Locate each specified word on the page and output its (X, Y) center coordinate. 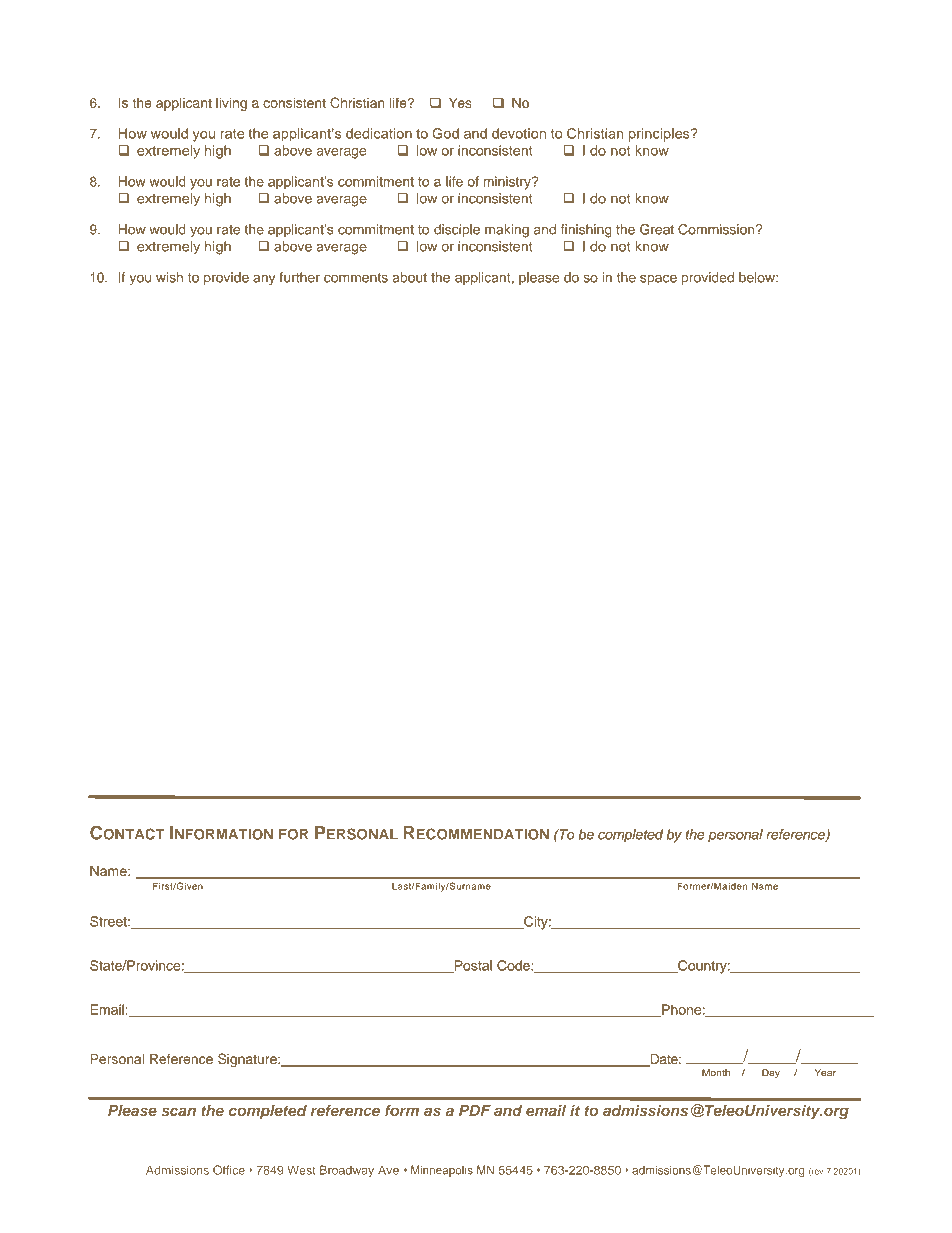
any (264, 280)
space (658, 279)
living (231, 104)
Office (229, 1170)
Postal (472, 966)
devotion (519, 133)
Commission (717, 229)
